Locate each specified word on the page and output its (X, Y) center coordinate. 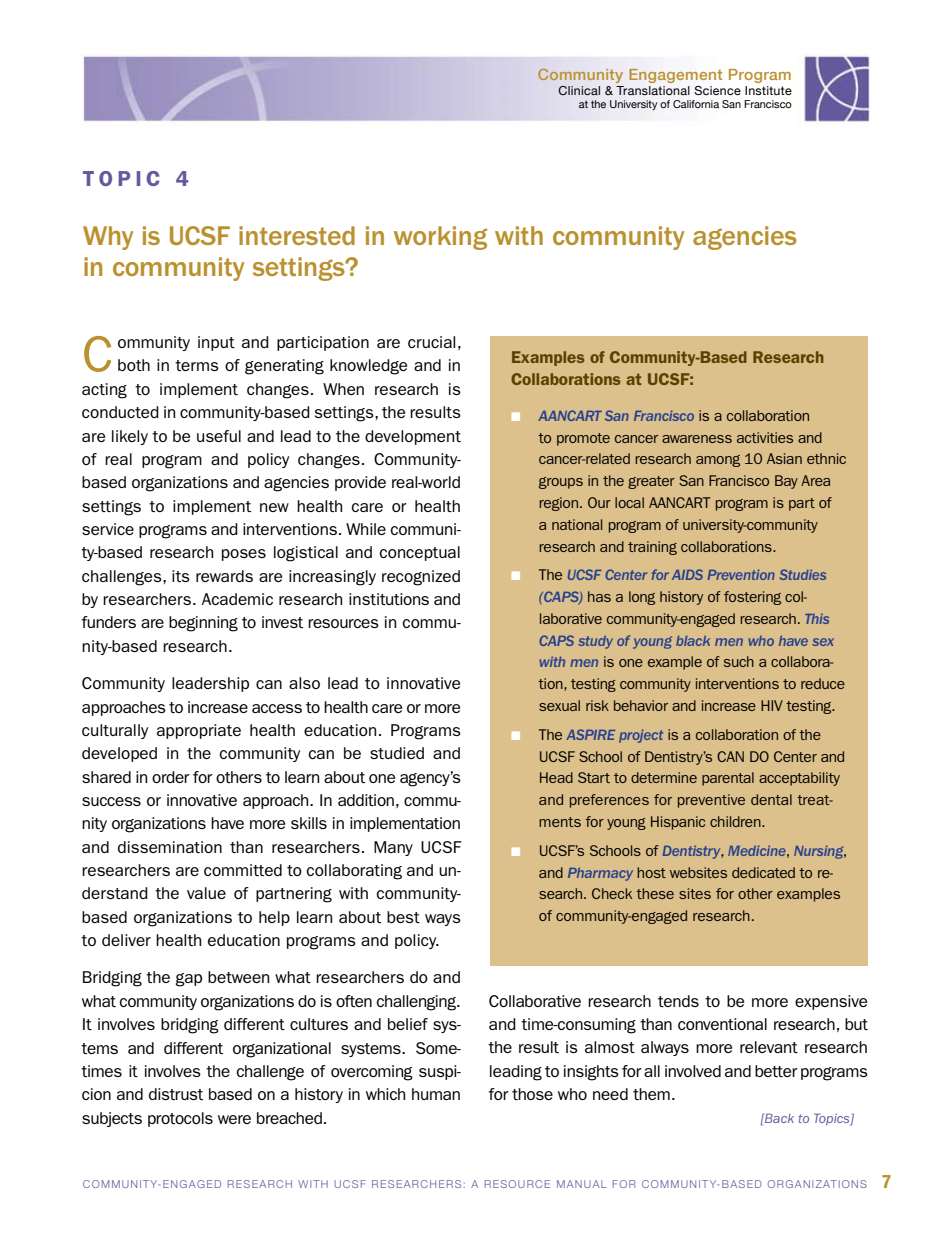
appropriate (199, 731)
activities (765, 437)
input (216, 343)
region (560, 504)
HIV (772, 705)
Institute (768, 90)
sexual (559, 705)
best (403, 917)
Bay (786, 482)
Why (108, 238)
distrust (176, 1094)
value (206, 893)
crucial (431, 342)
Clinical (579, 90)
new (274, 507)
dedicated (763, 872)
